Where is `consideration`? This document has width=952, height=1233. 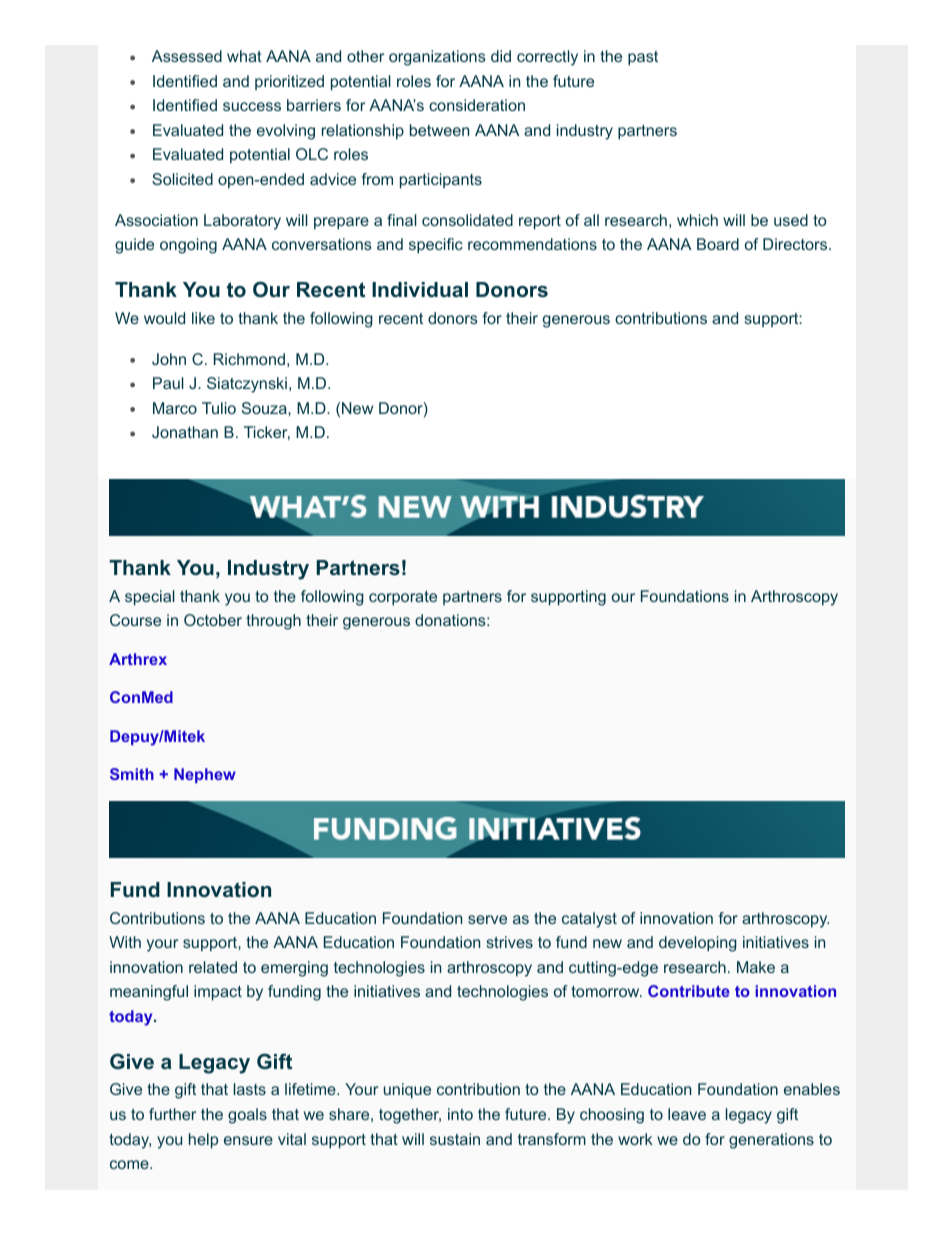
consideration is located at coordinates (477, 105).
